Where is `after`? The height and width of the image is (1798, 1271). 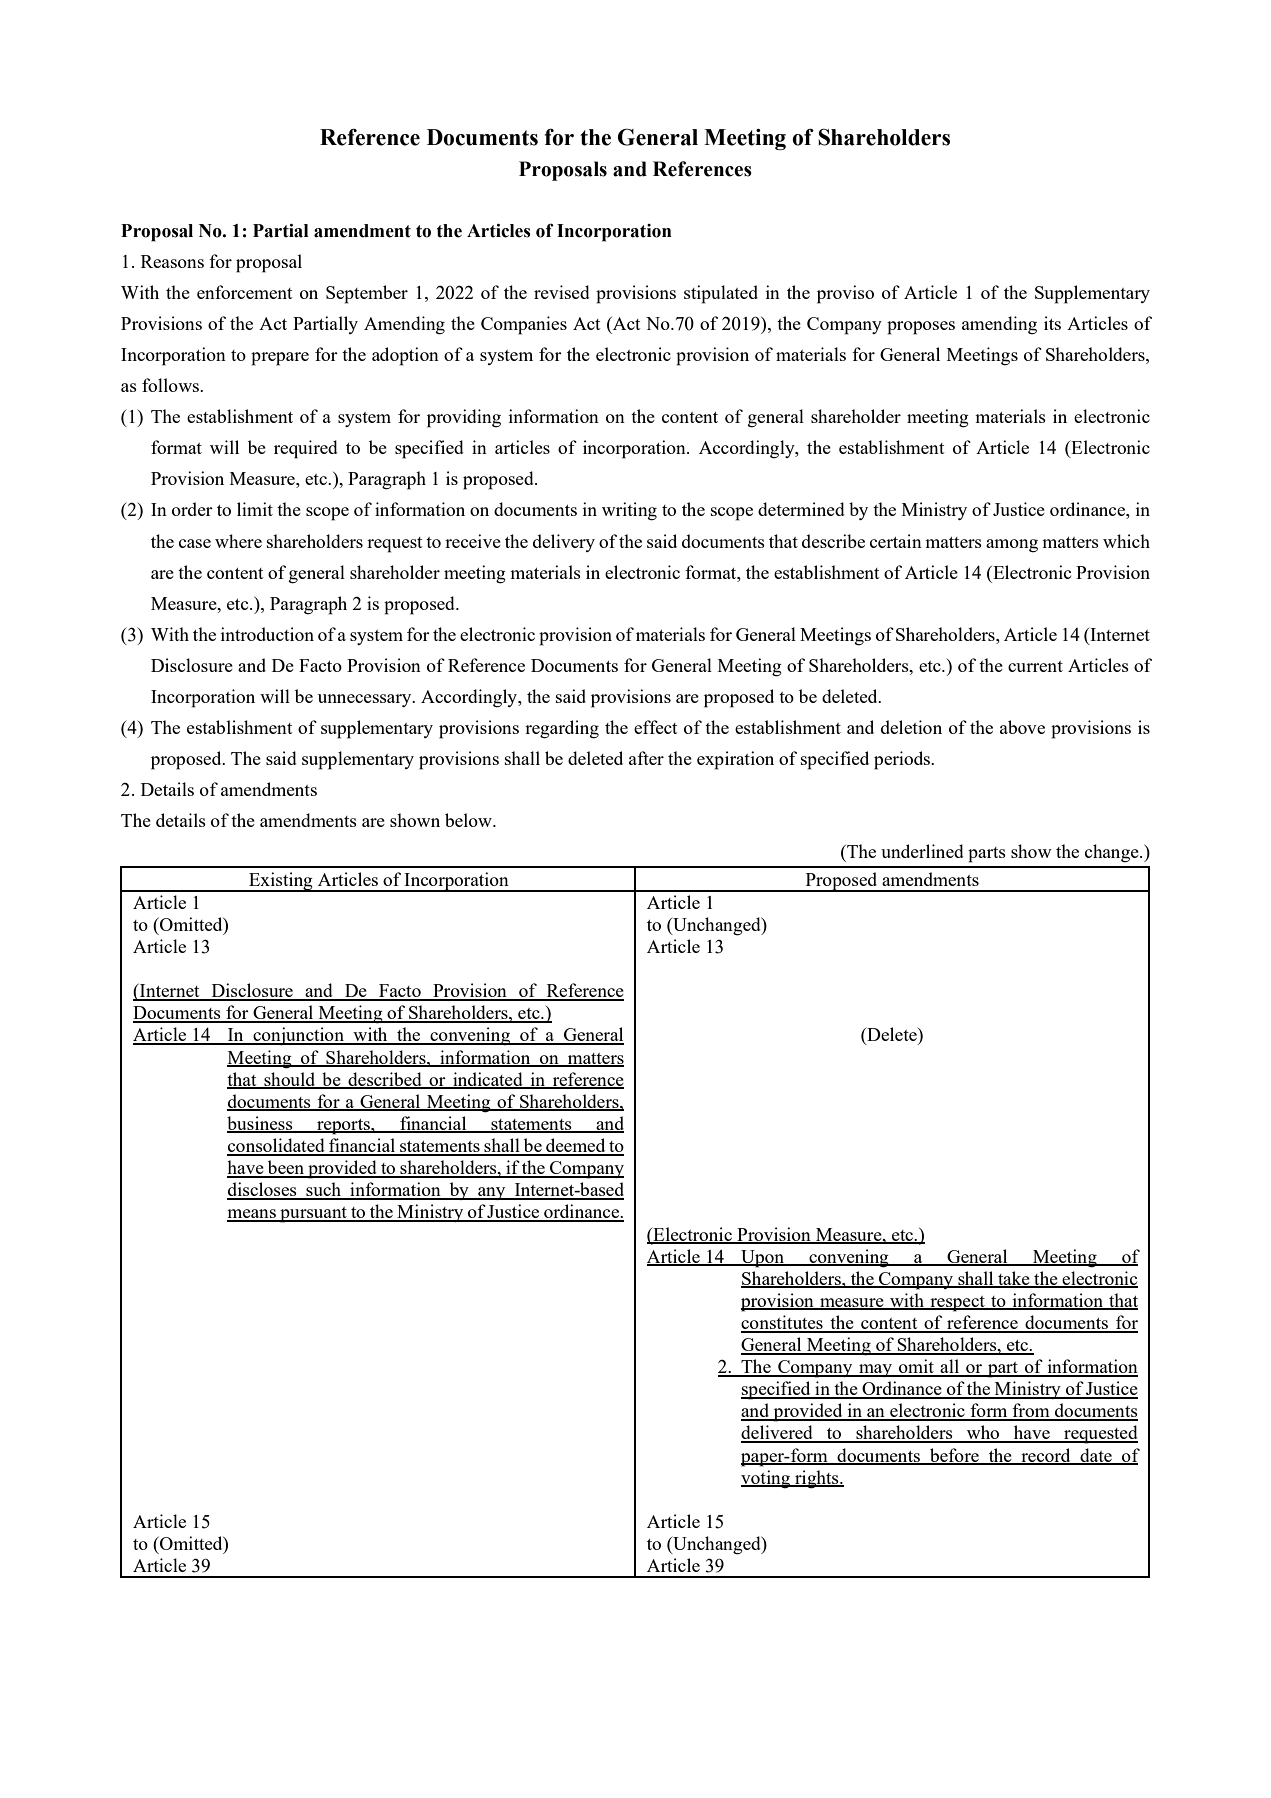 after is located at coordinates (646, 758).
